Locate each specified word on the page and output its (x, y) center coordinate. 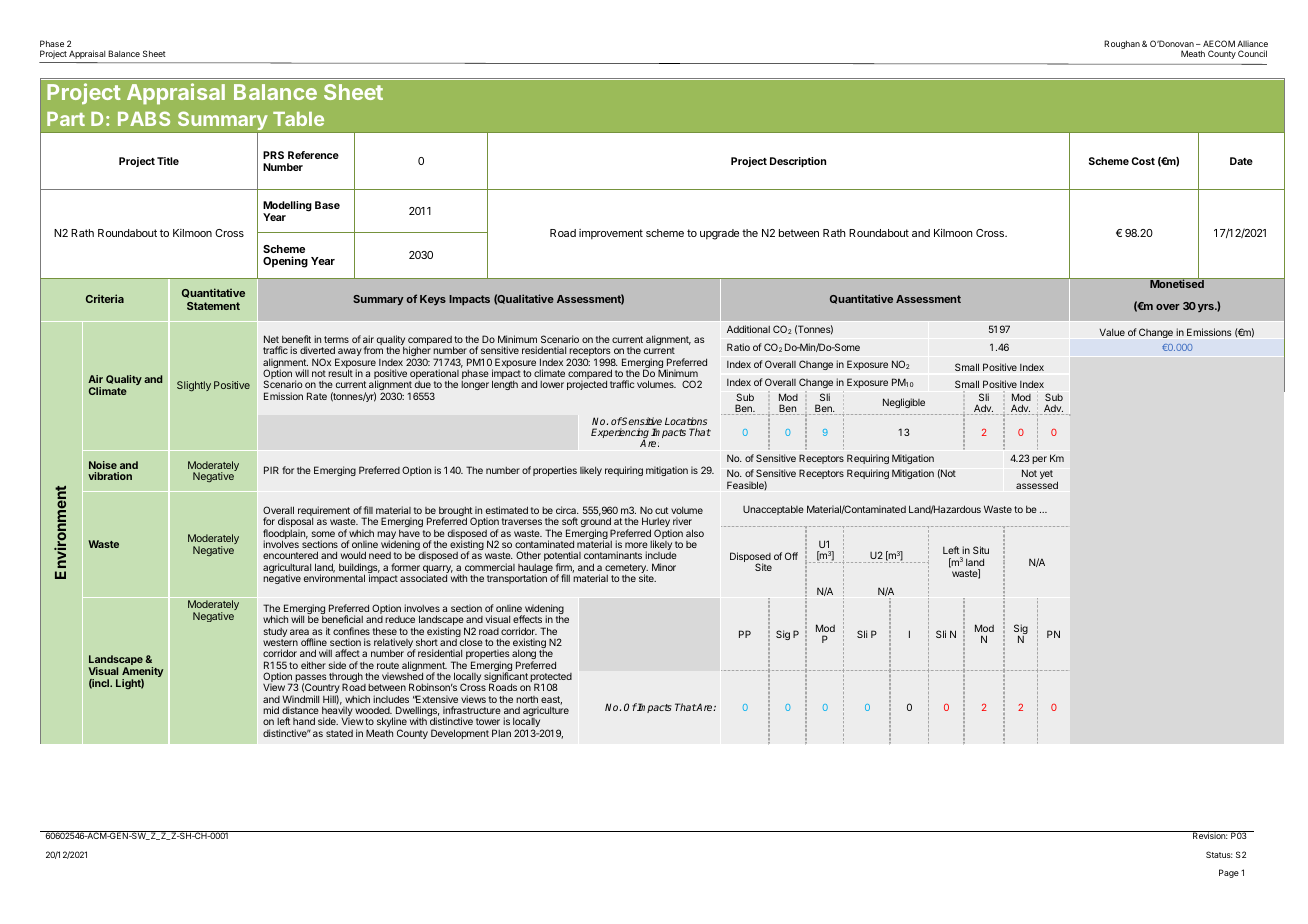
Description (798, 162)
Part (66, 119)
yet (1046, 474)
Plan (501, 733)
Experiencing (620, 434)
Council (1252, 53)
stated (339, 733)
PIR (271, 470)
